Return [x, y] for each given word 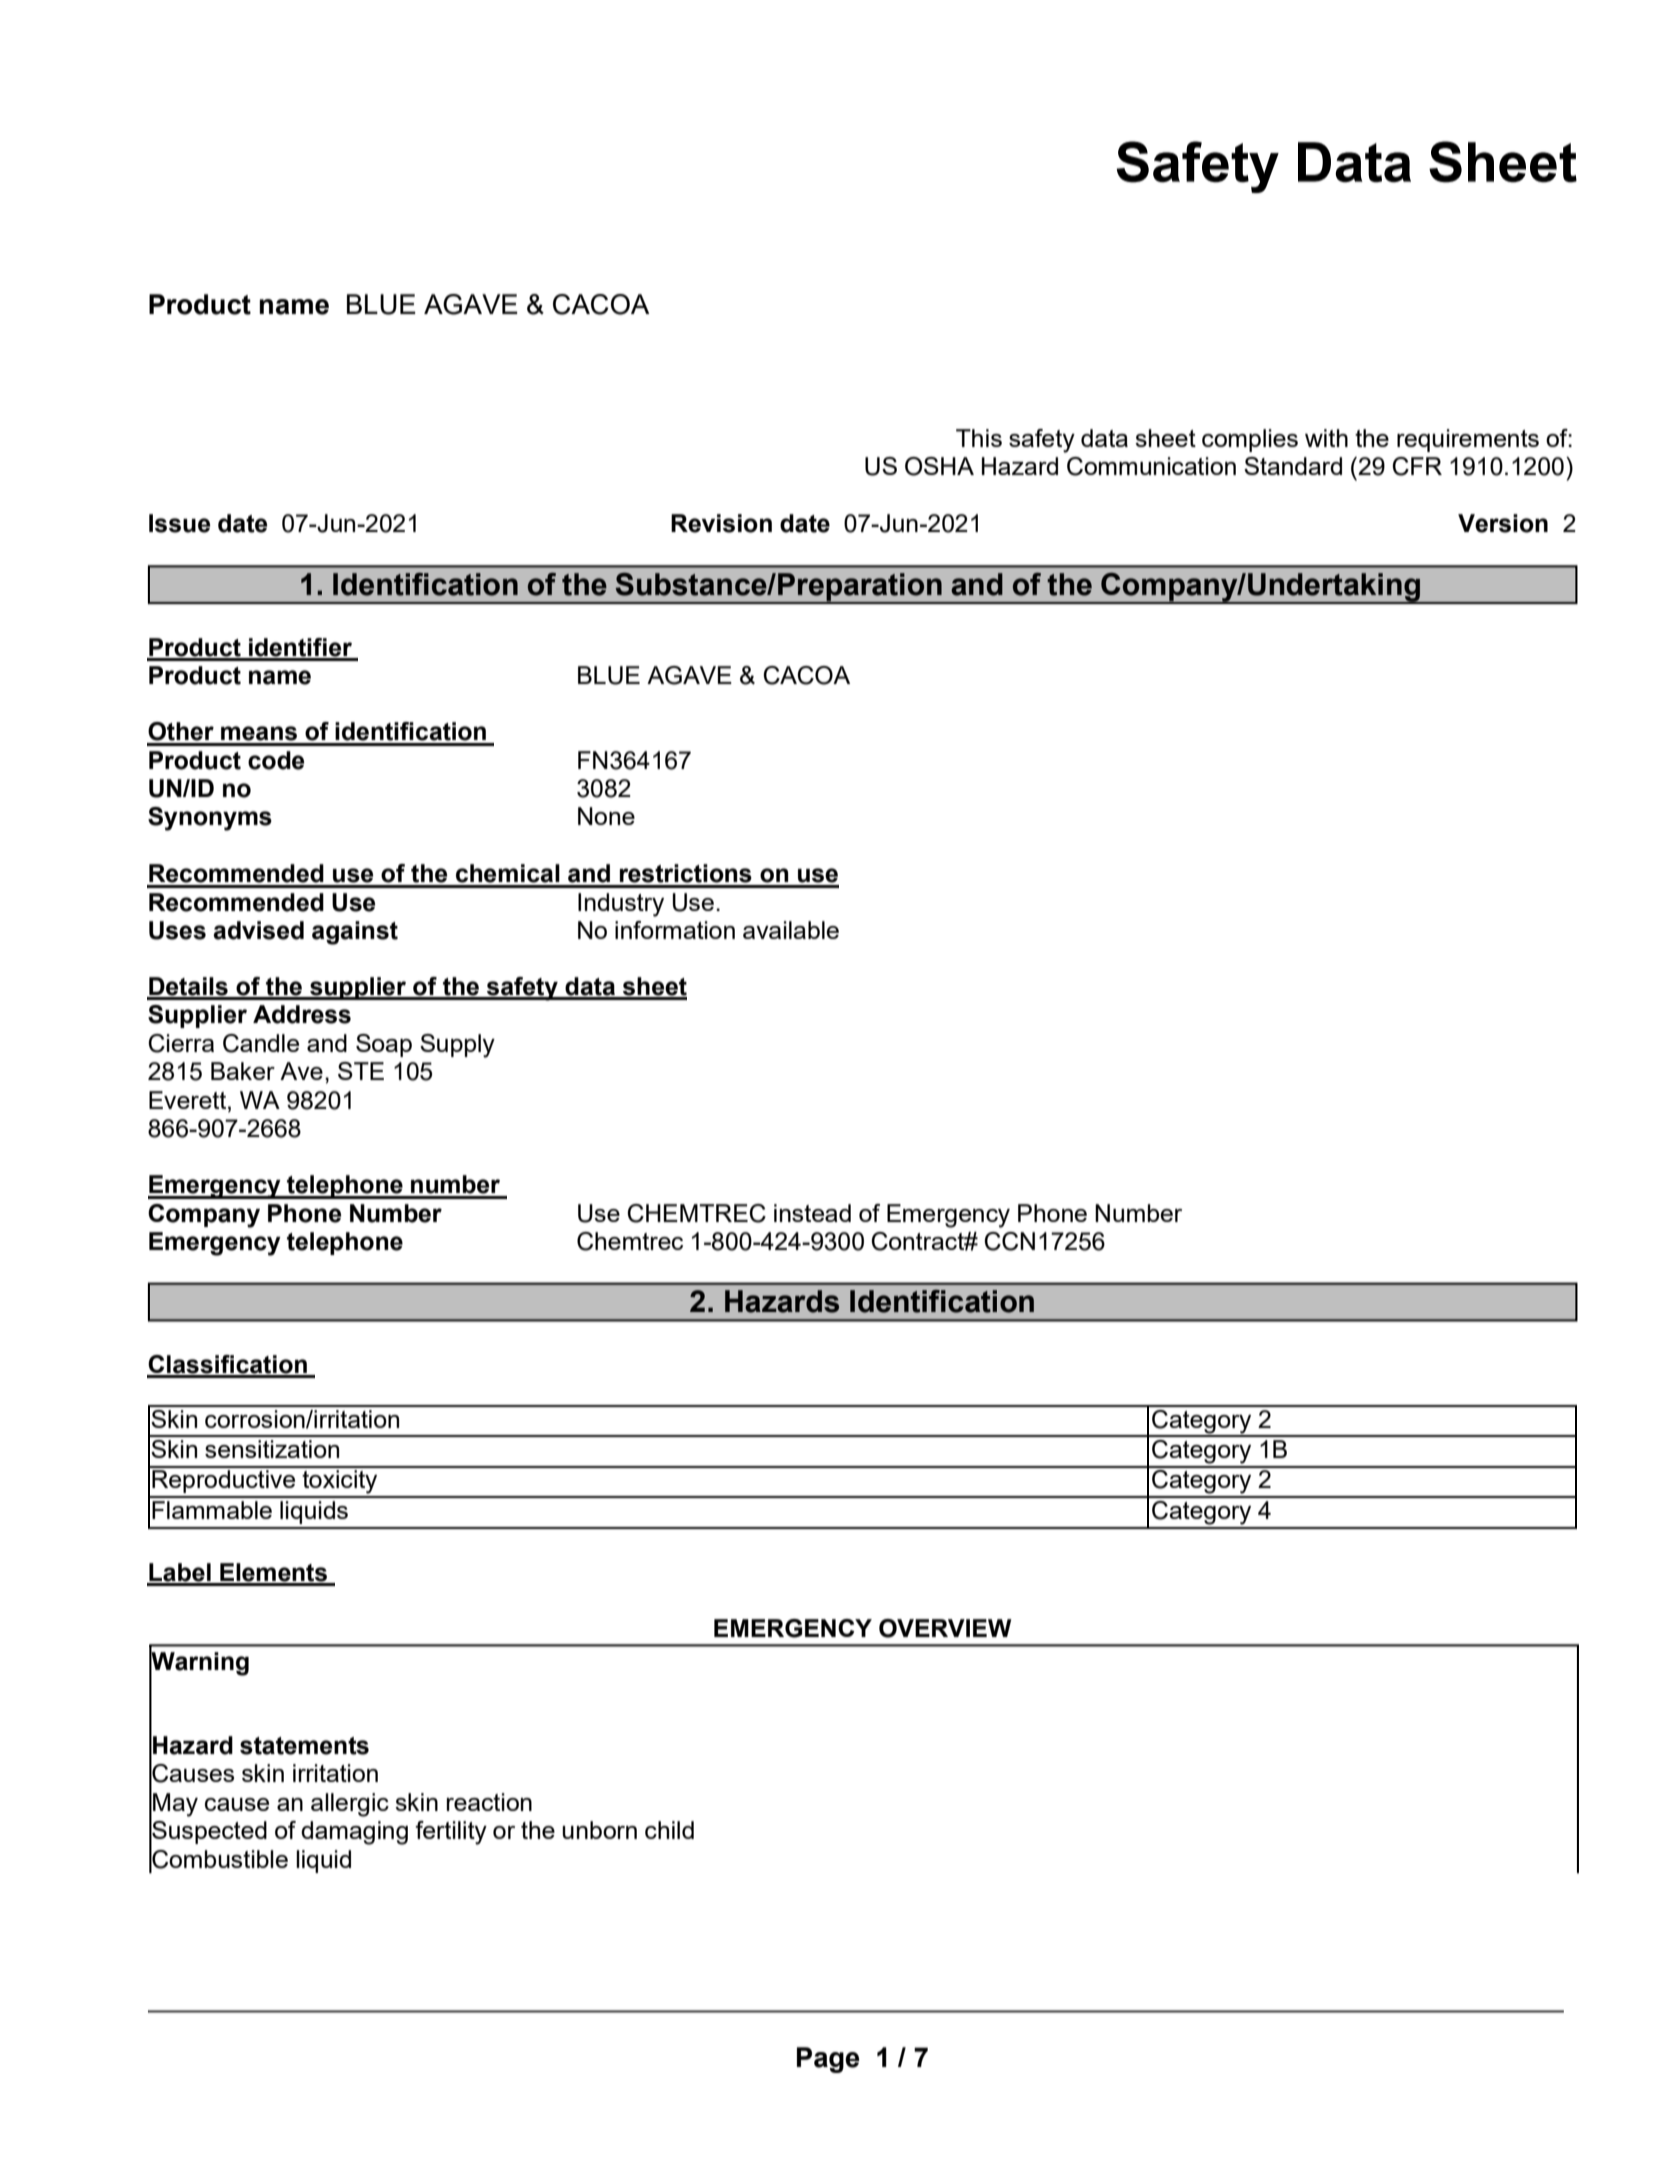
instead [812, 1213]
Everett [189, 1100]
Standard [1293, 466]
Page [828, 2060]
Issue [179, 523]
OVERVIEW [945, 1628]
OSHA [939, 466]
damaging [354, 1833]
